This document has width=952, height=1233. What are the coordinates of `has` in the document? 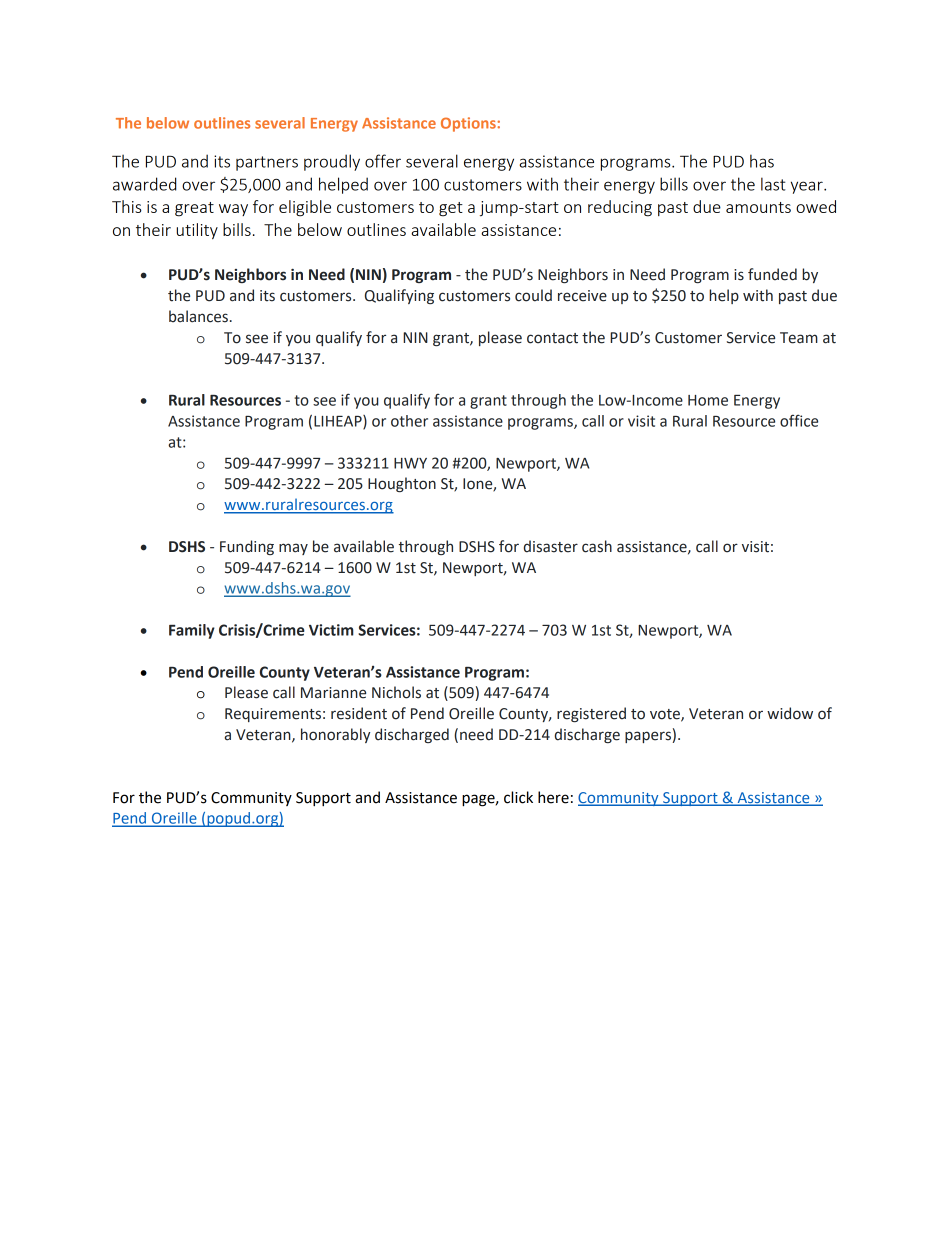 It's located at (762, 161).
